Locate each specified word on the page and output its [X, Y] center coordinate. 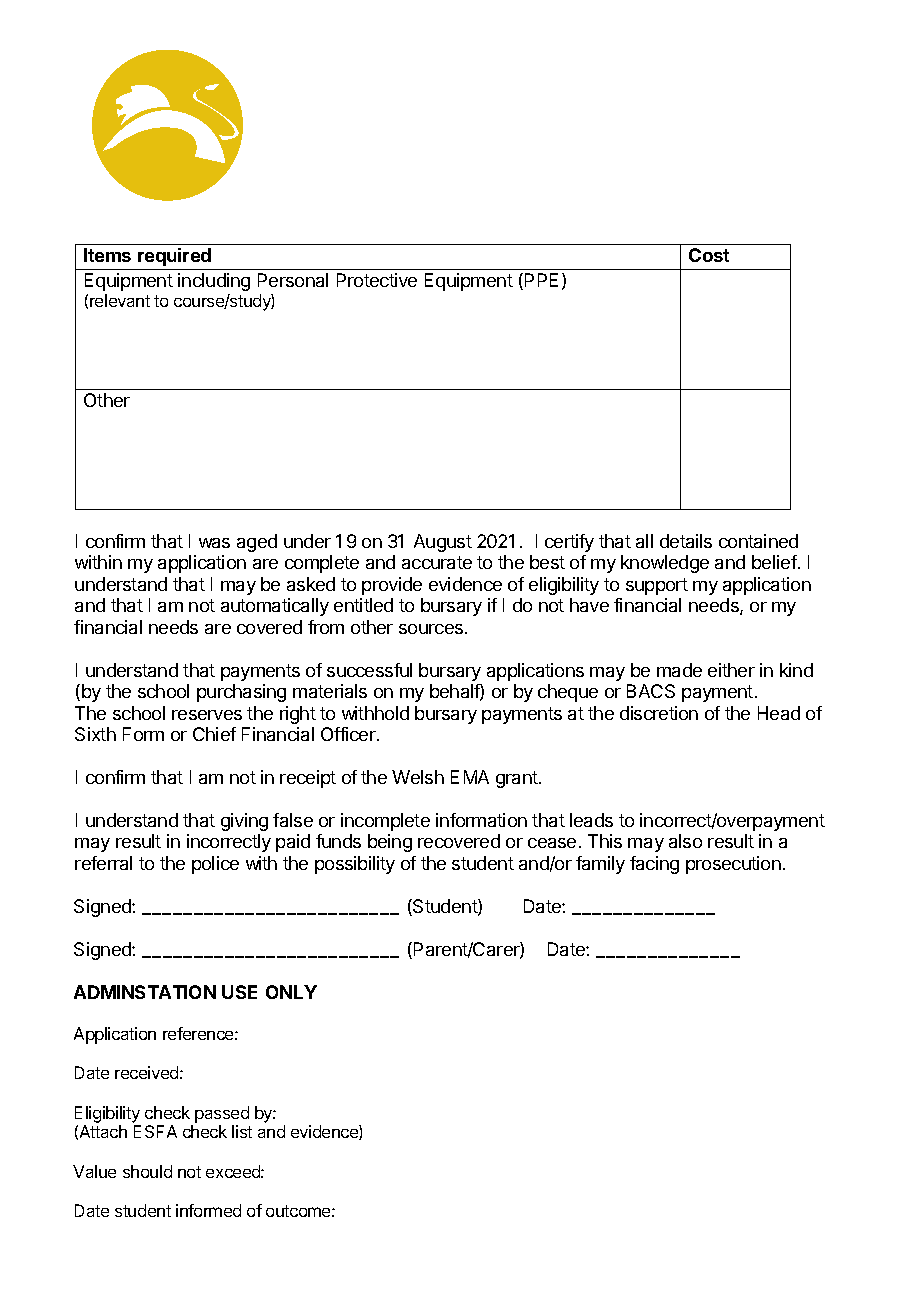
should [147, 1171]
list [242, 1131]
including [214, 282]
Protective [377, 280]
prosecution [733, 865]
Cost [709, 255]
